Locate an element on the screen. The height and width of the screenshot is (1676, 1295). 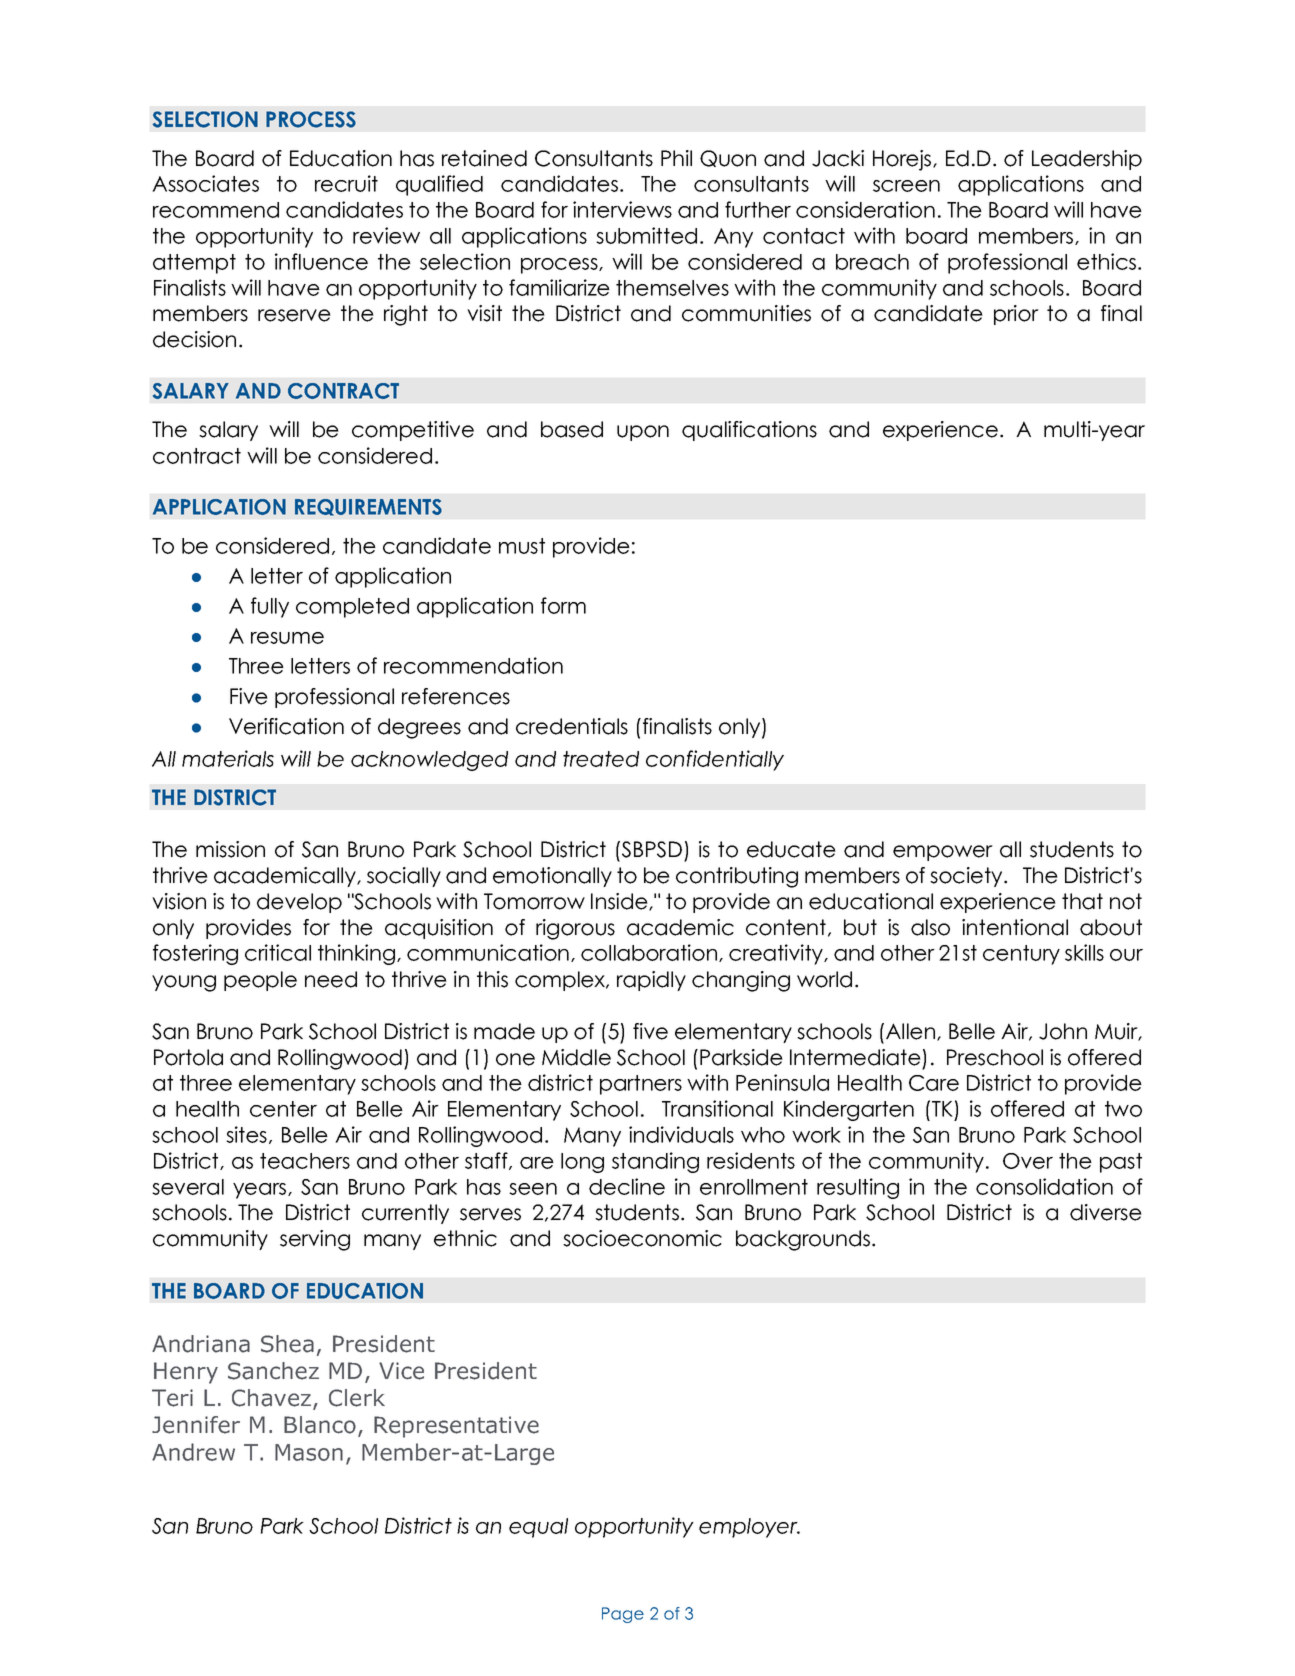
interviews is located at coordinates (622, 209).
